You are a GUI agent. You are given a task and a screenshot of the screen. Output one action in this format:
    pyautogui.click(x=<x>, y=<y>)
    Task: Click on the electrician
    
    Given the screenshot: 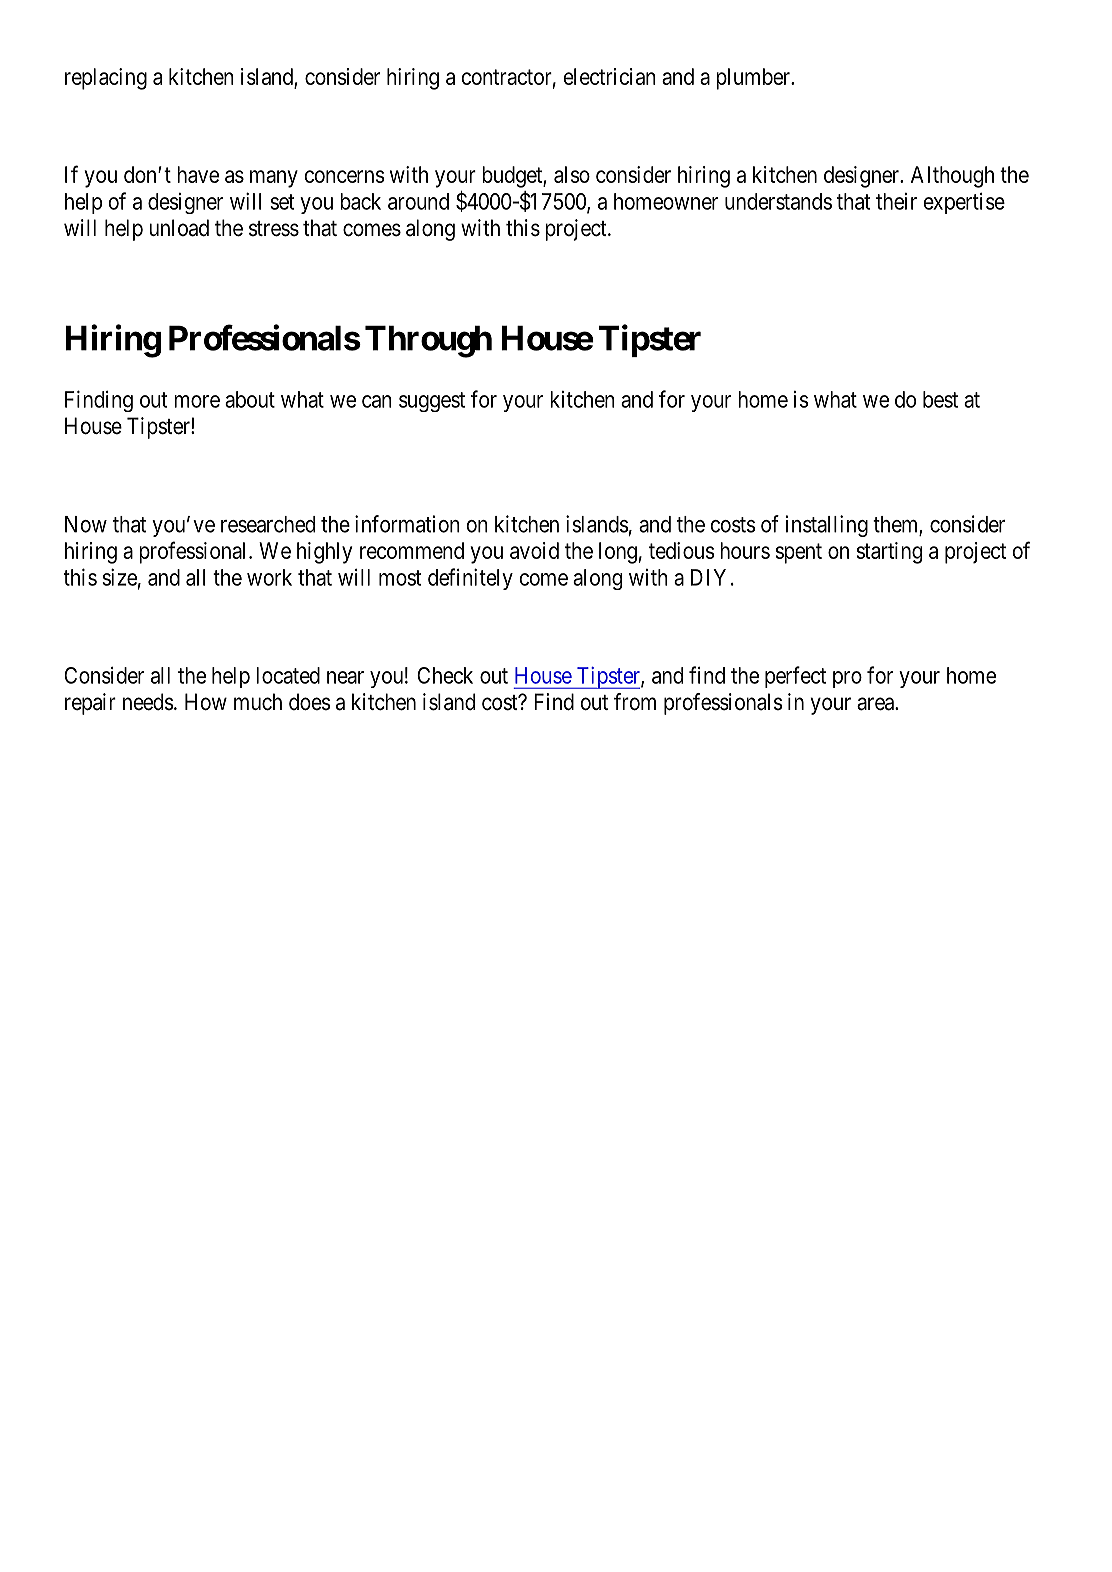 What is the action you would take?
    pyautogui.click(x=609, y=76)
